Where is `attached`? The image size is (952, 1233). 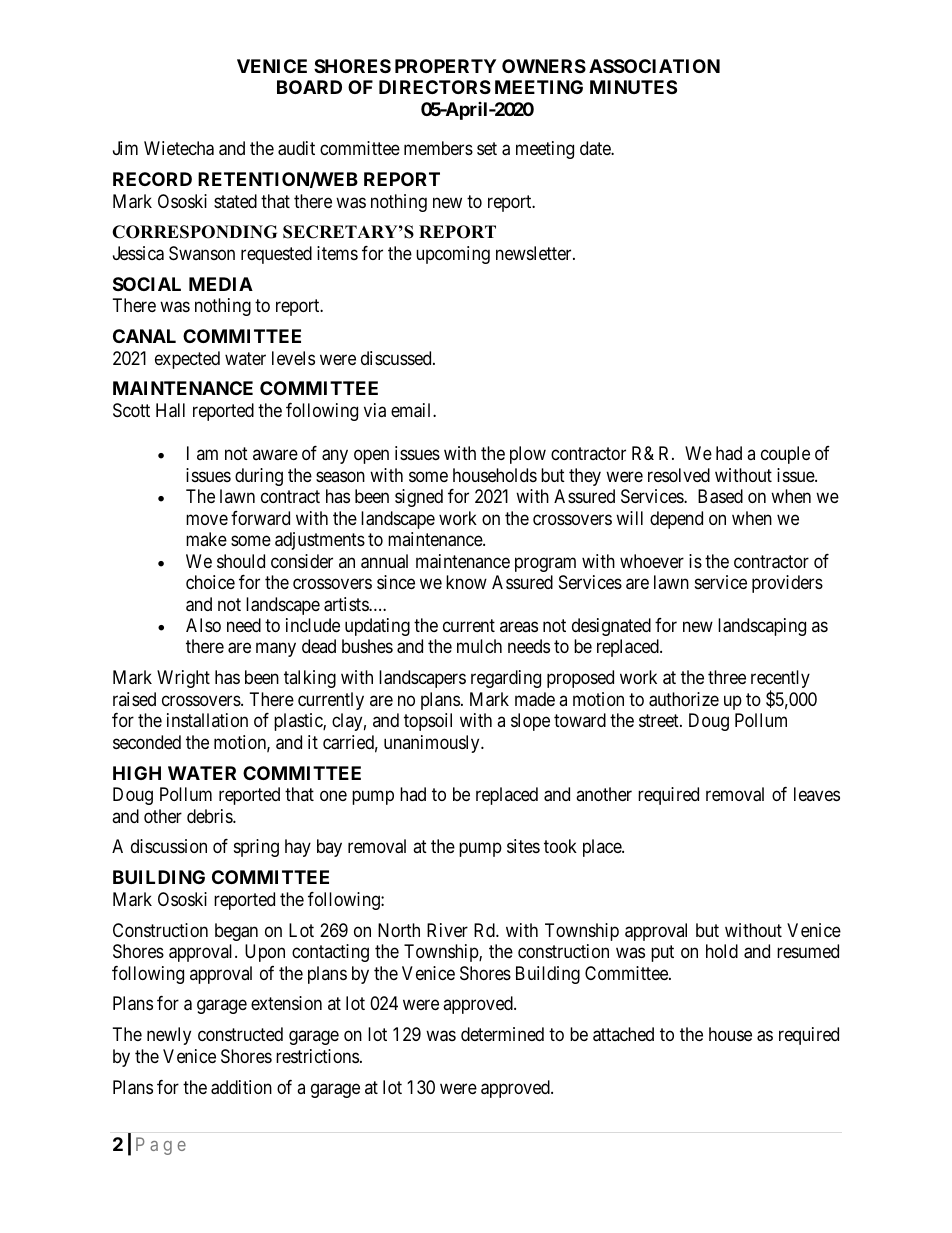 attached is located at coordinates (623, 1034).
